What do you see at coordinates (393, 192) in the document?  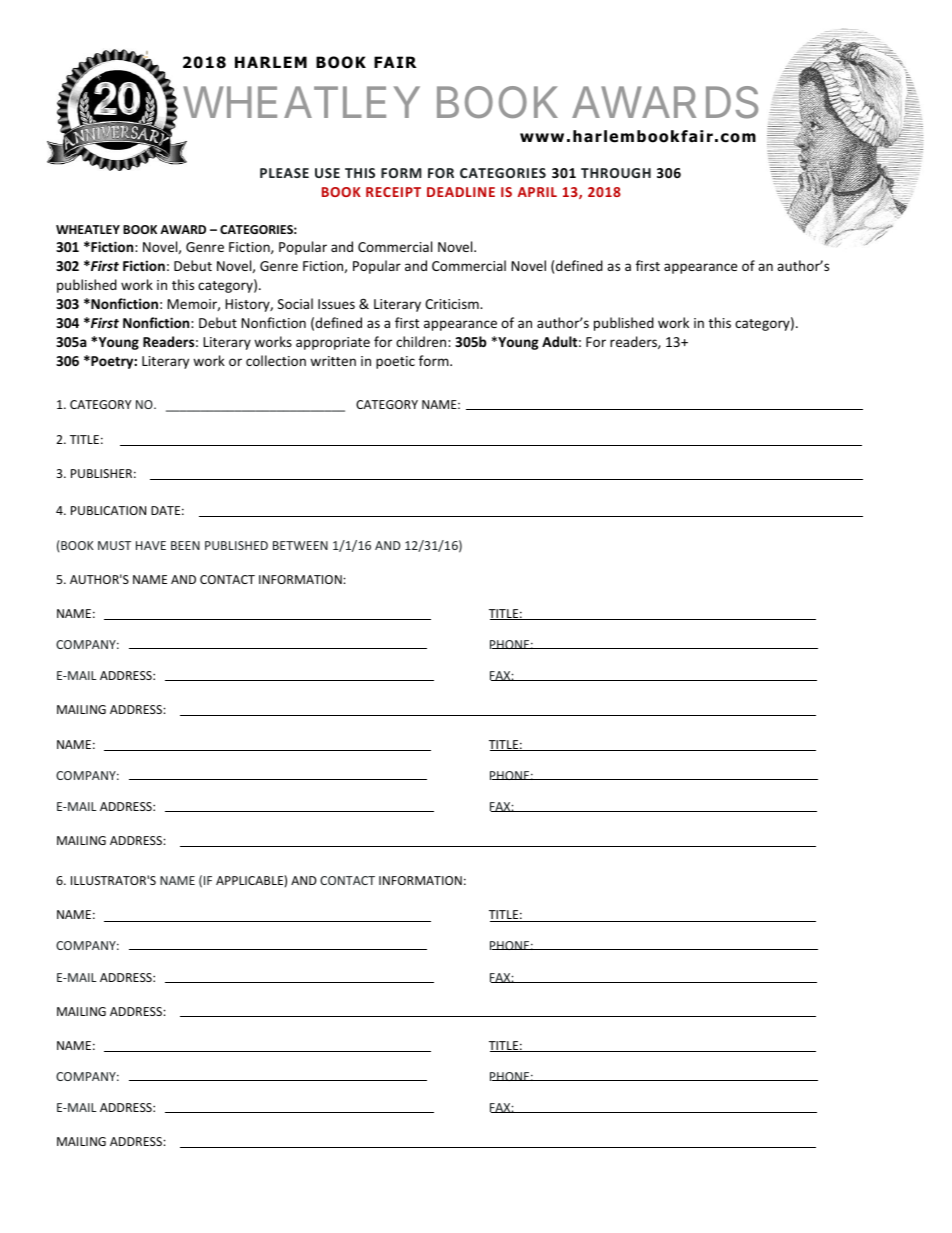 I see `RECEIPT` at bounding box center [393, 192].
